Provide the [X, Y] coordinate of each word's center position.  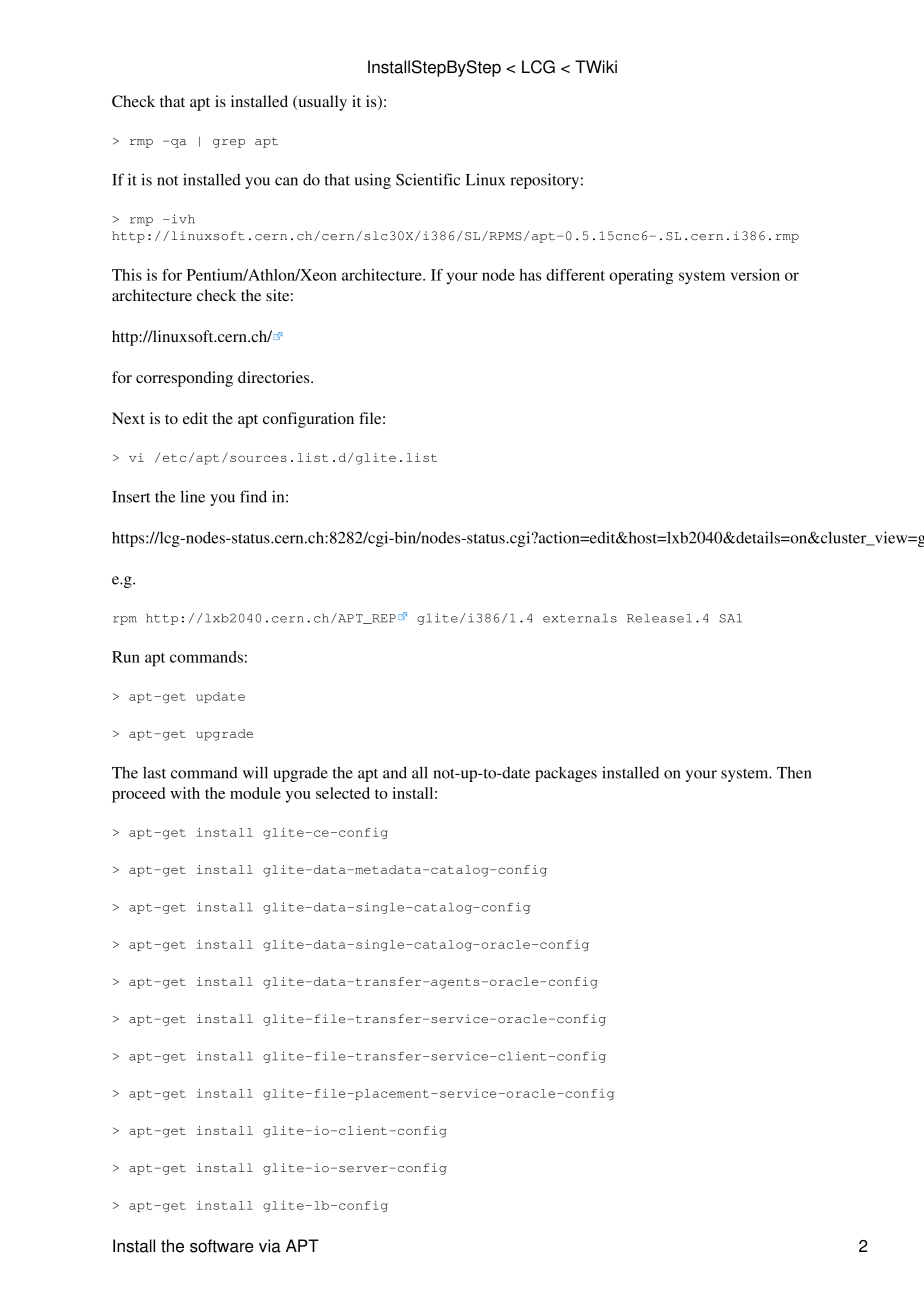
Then [794, 772]
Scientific [428, 179]
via [270, 1246]
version [755, 275]
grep [229, 143]
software [222, 1246]
